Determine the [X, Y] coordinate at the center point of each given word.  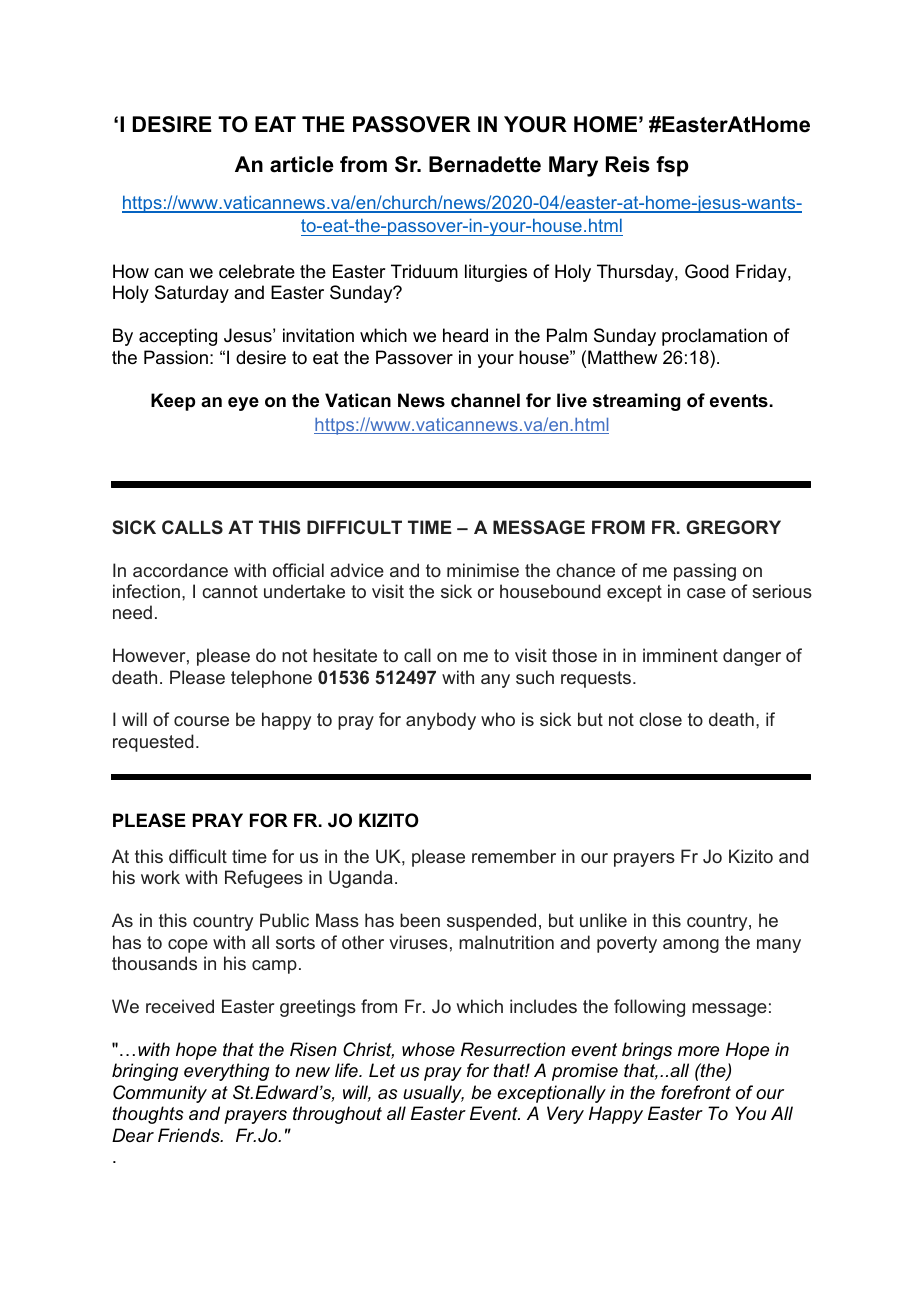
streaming [636, 402]
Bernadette [485, 164]
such [535, 677]
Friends [190, 1135]
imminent [680, 655]
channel [485, 400]
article [302, 164]
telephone [271, 679]
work [160, 877]
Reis [628, 164]
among [691, 946]
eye [243, 404]
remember [514, 856]
